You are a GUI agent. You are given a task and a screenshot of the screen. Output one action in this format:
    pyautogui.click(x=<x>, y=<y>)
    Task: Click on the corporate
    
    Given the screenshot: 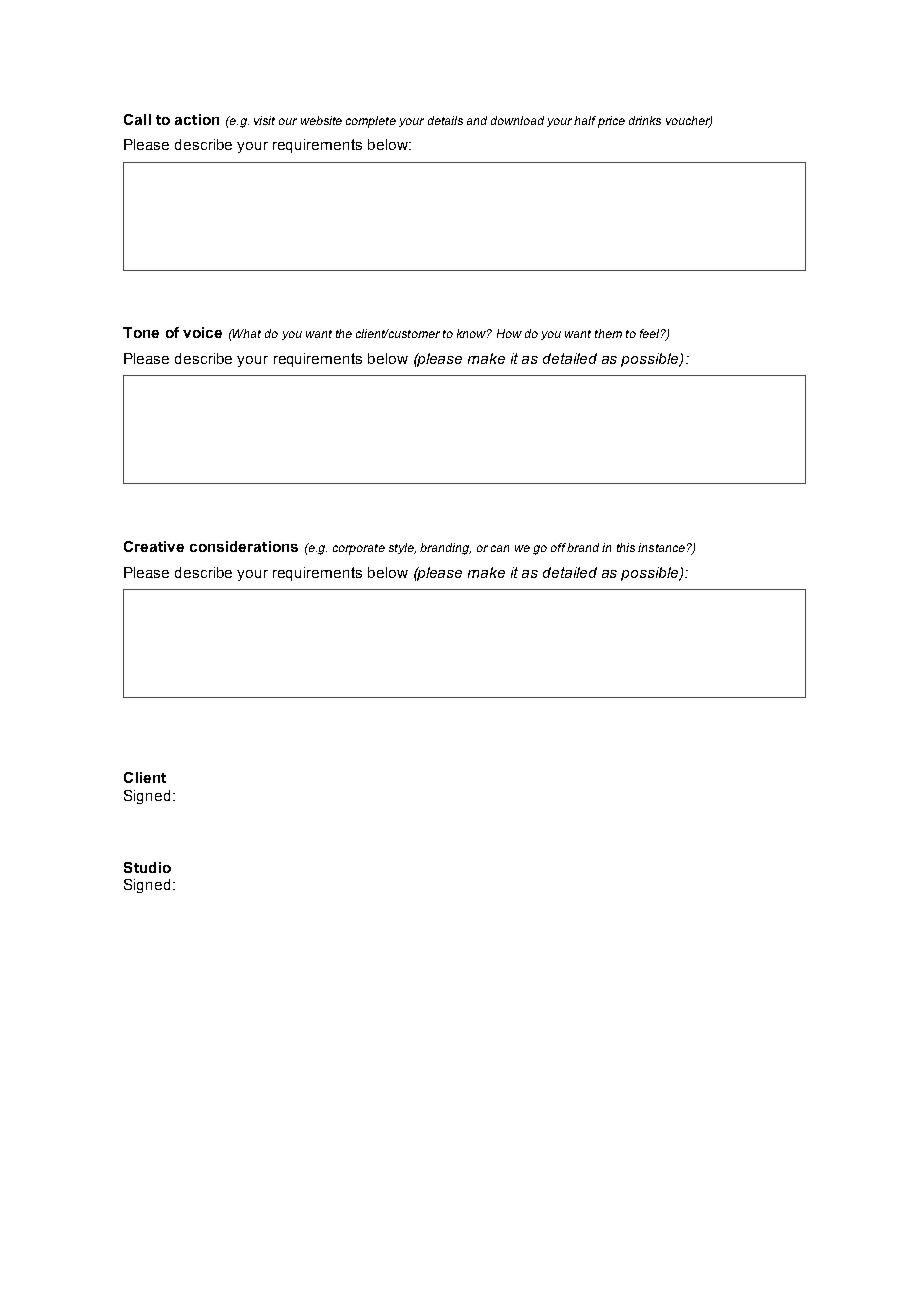 What is the action you would take?
    pyautogui.click(x=359, y=549)
